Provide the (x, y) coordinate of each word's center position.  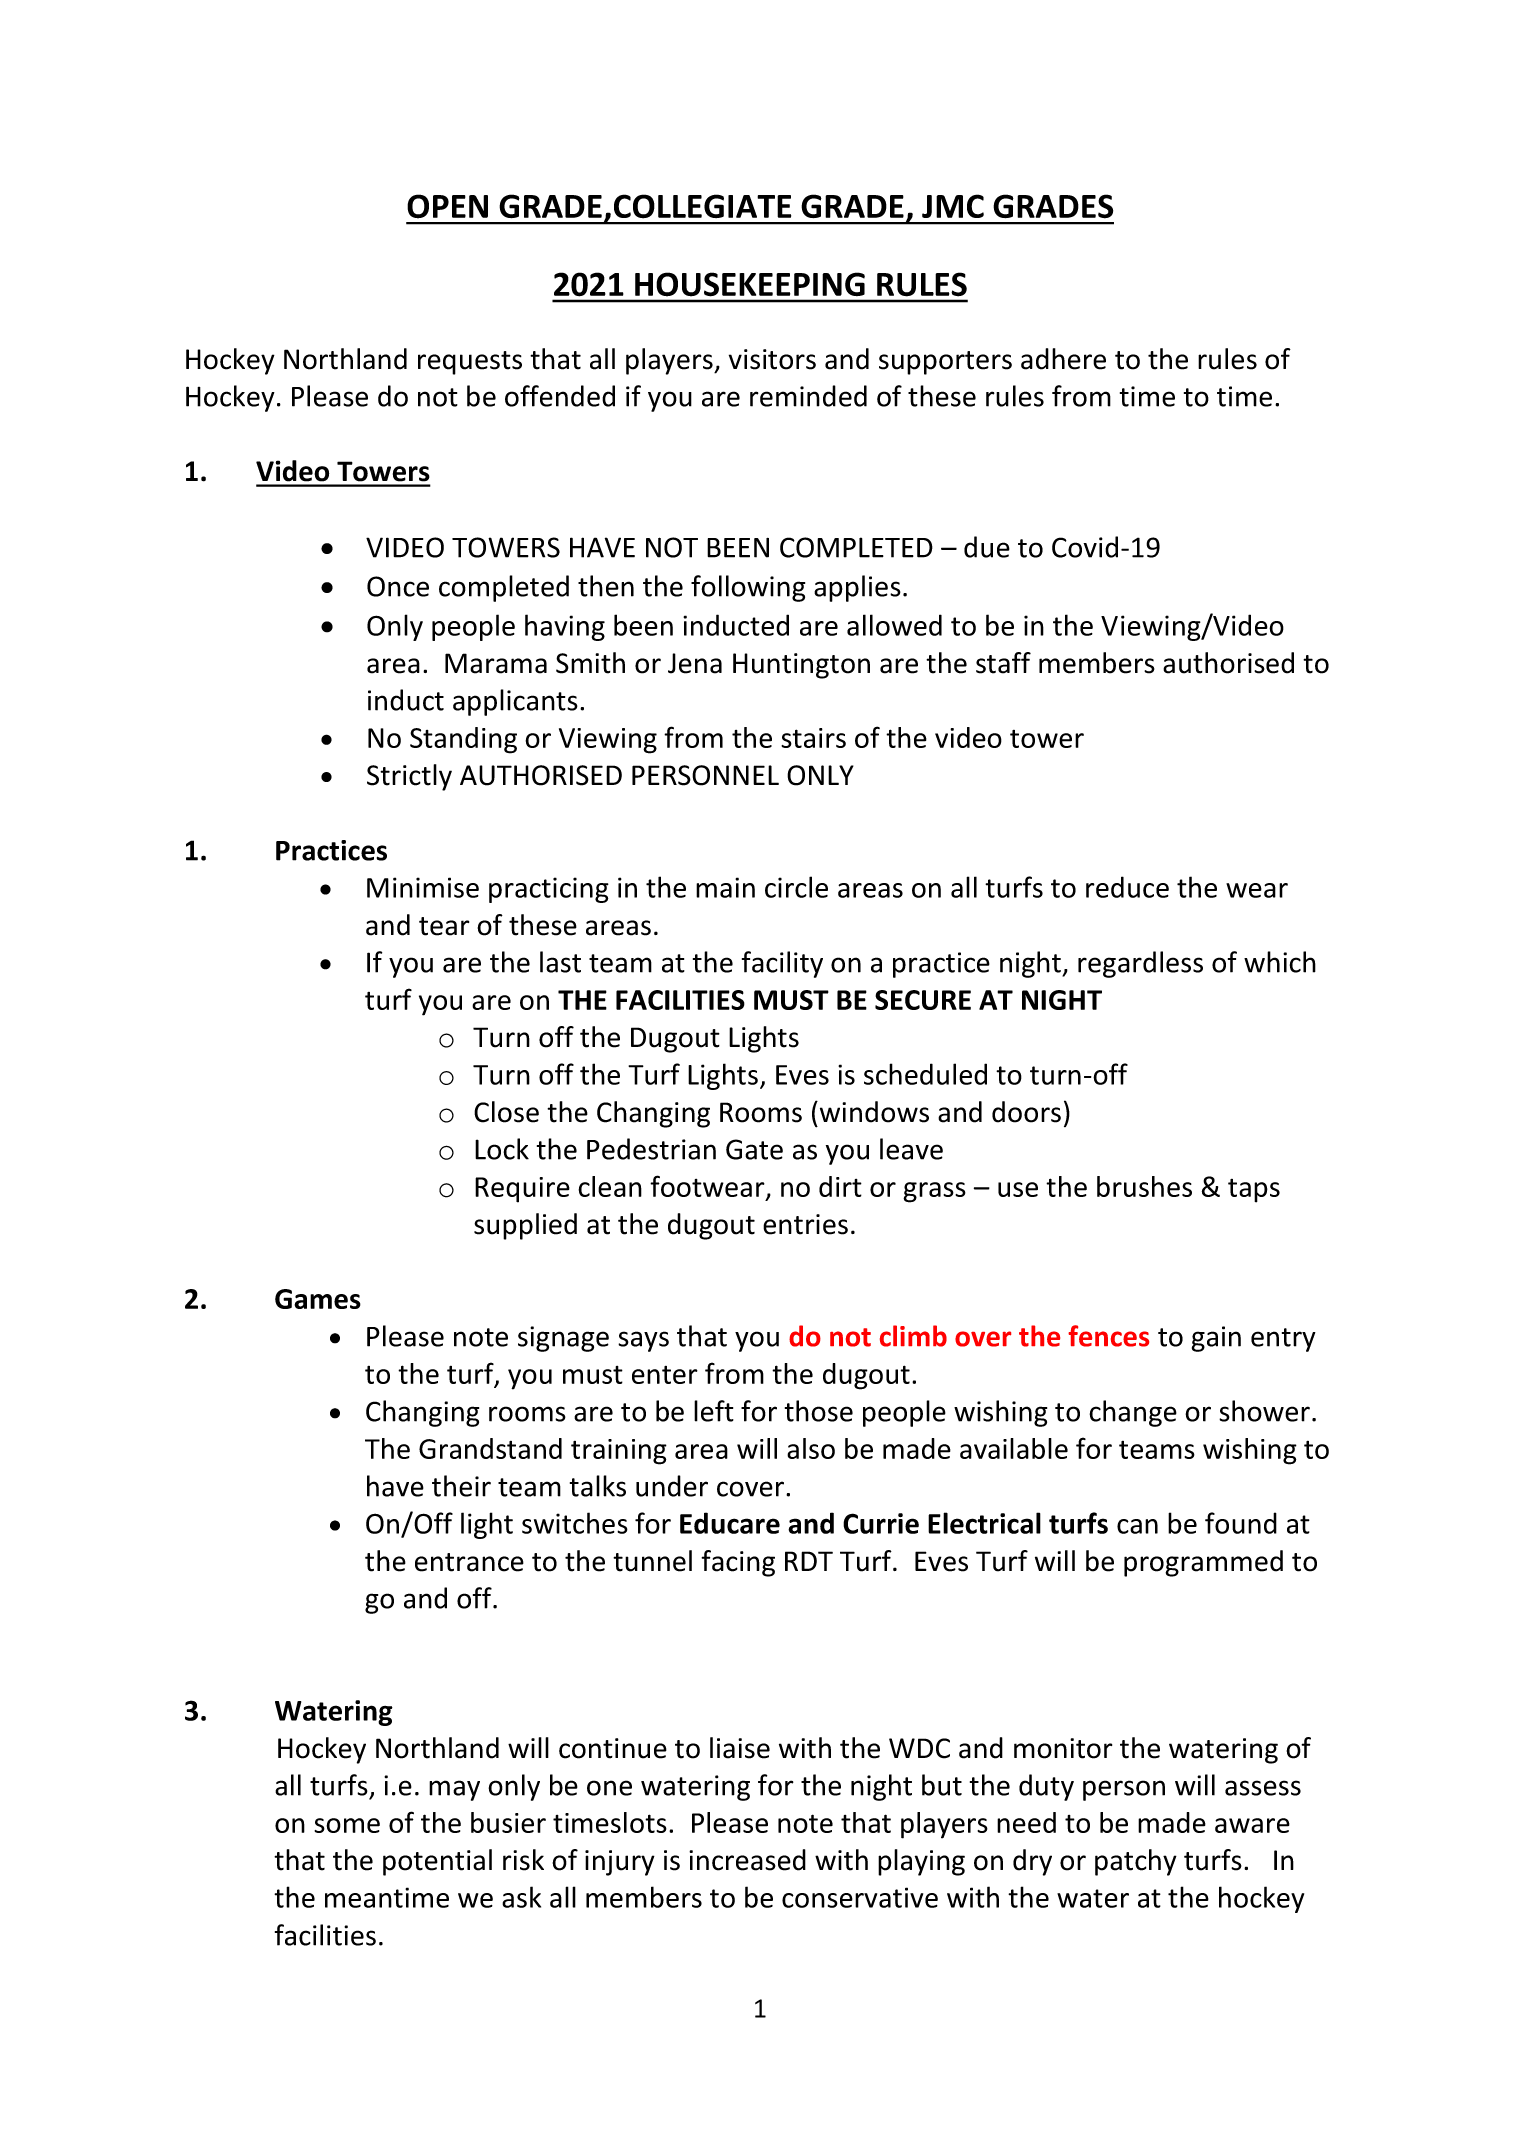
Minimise (423, 887)
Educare (730, 1523)
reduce (1127, 887)
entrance (469, 1562)
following (748, 588)
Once (398, 586)
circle (796, 887)
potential (437, 1862)
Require (522, 1190)
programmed (1203, 1563)
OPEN (447, 206)
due (987, 547)
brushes (1144, 1186)
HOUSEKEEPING (750, 284)
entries (805, 1224)
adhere (1063, 359)
